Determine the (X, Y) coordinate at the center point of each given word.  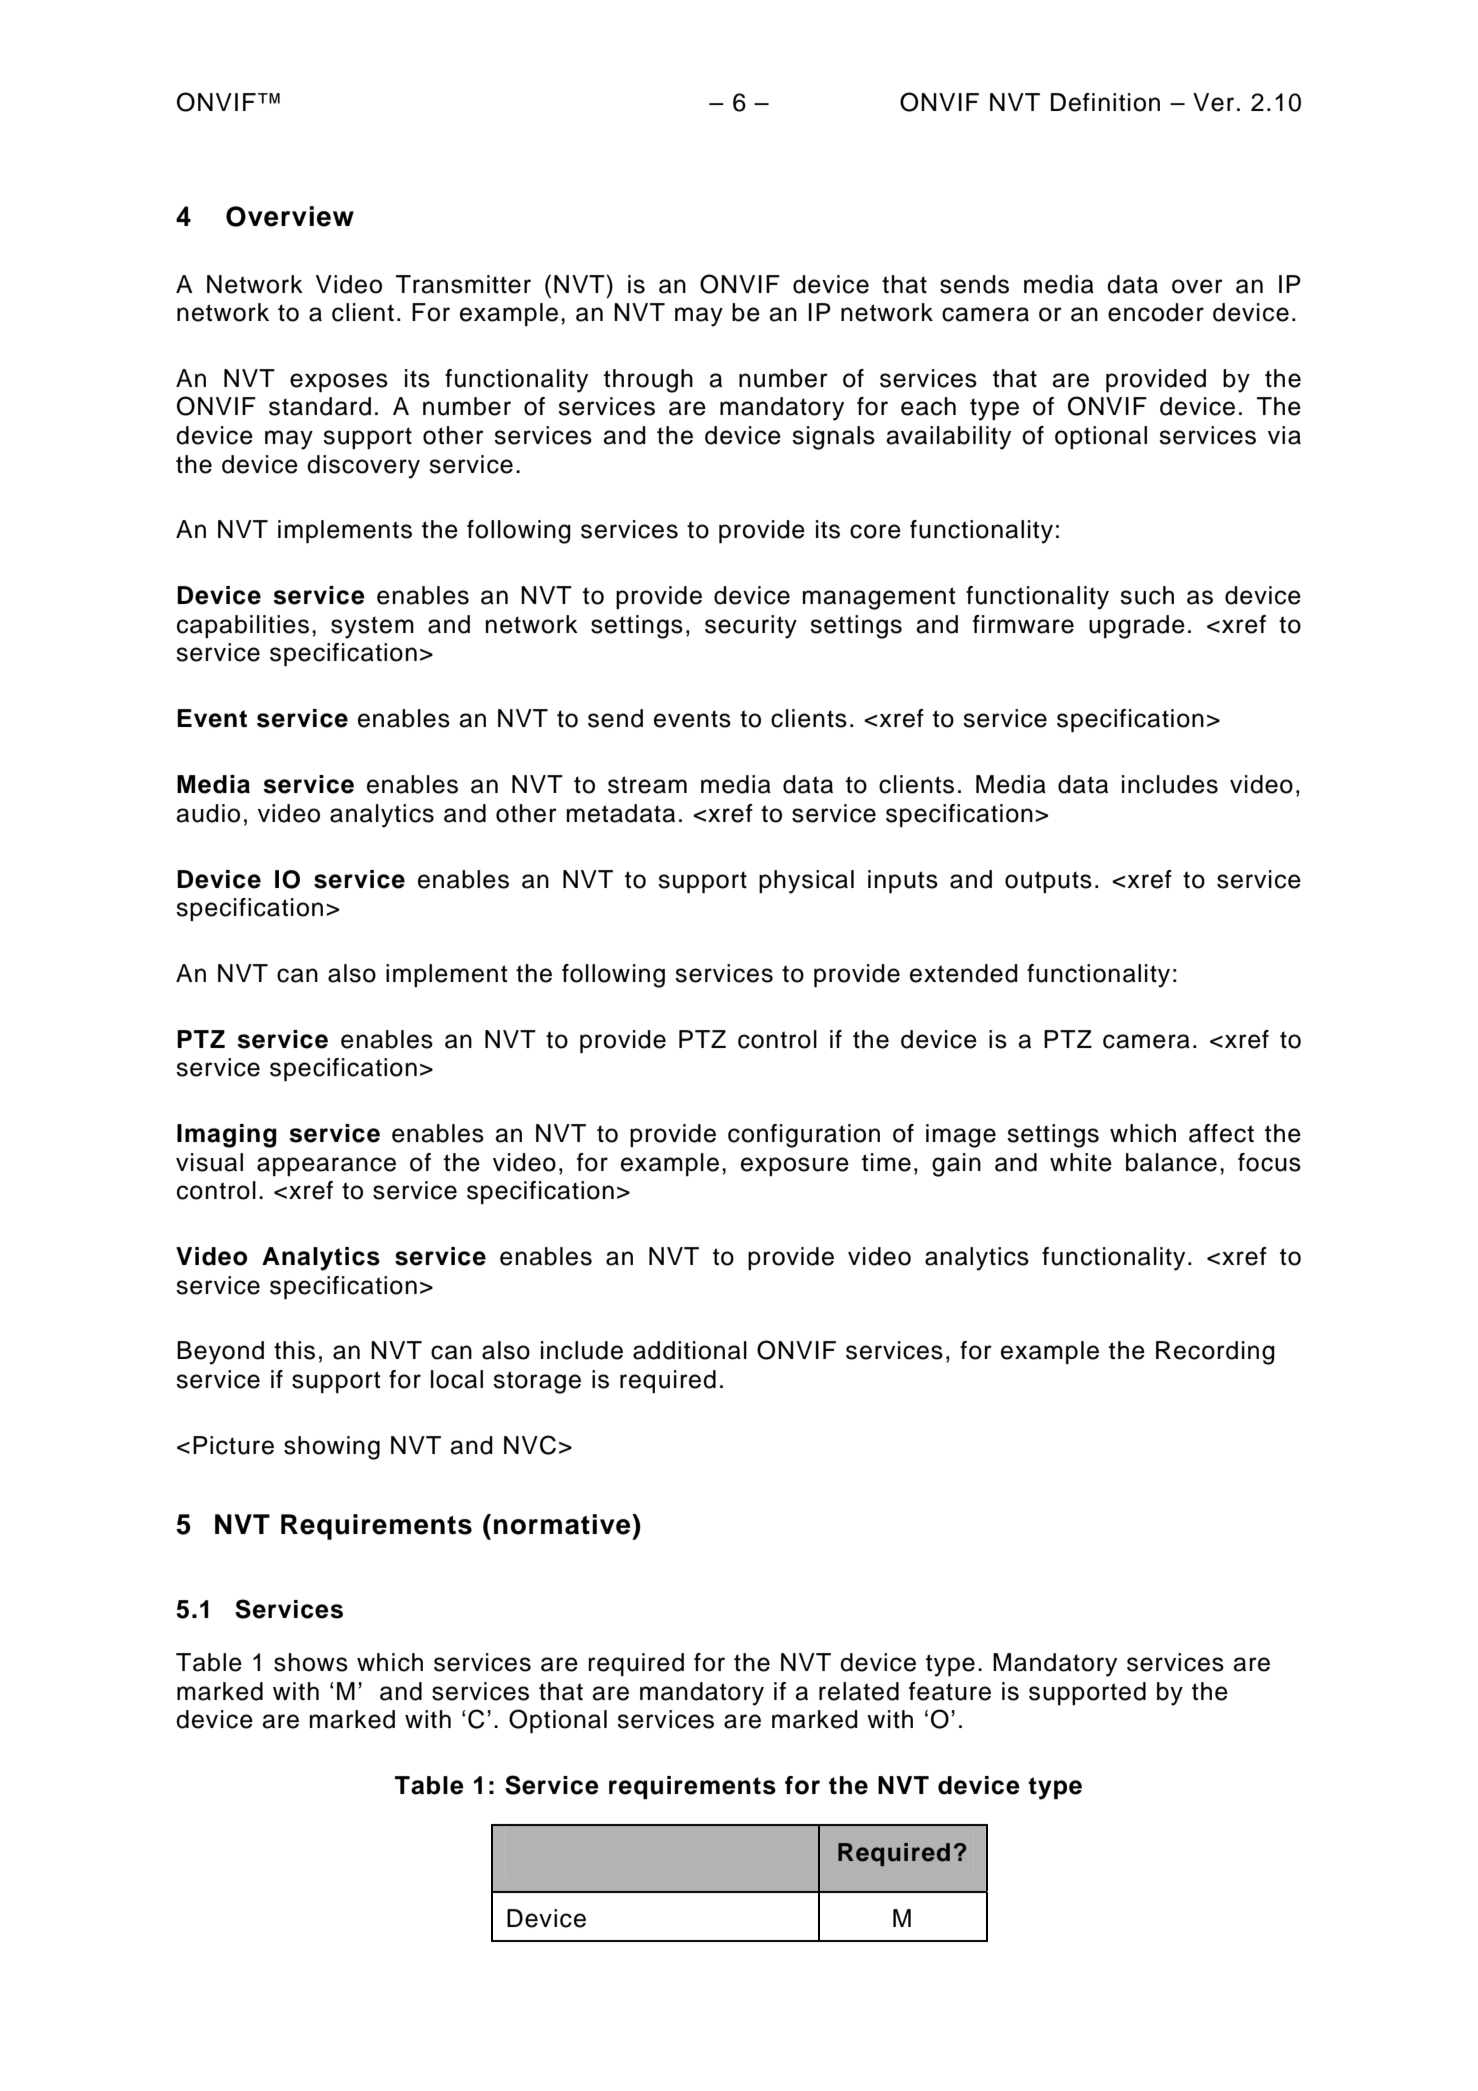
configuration (804, 1136)
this (294, 1350)
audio (208, 813)
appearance (326, 1166)
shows (311, 1662)
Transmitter (463, 284)
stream (647, 785)
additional (690, 1350)
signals (833, 438)
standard (320, 406)
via (1284, 435)
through (648, 381)
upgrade (1137, 627)
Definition (1105, 102)
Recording (1215, 1353)
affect (1221, 1133)
